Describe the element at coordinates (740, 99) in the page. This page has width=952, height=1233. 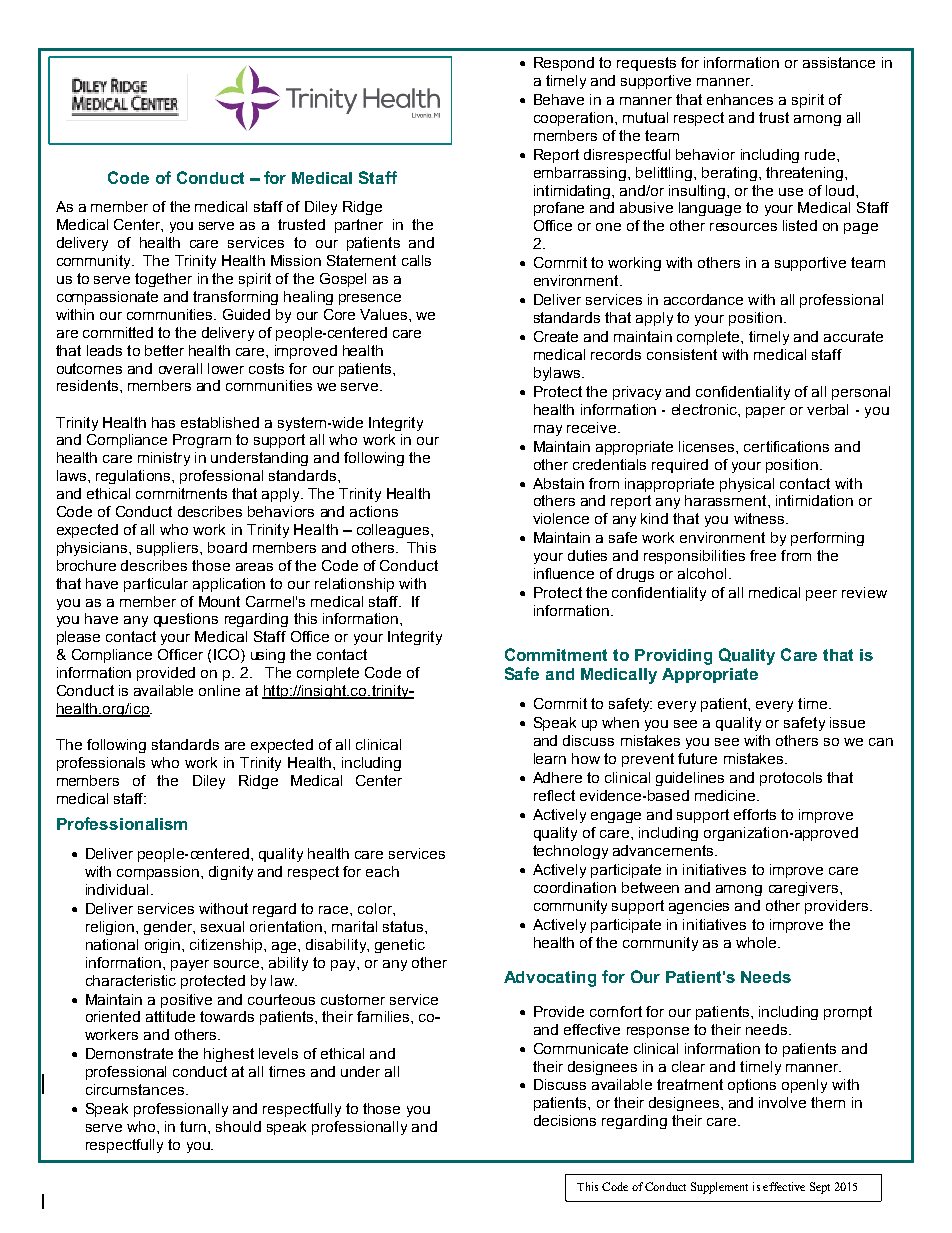
I see `enhances` at that location.
